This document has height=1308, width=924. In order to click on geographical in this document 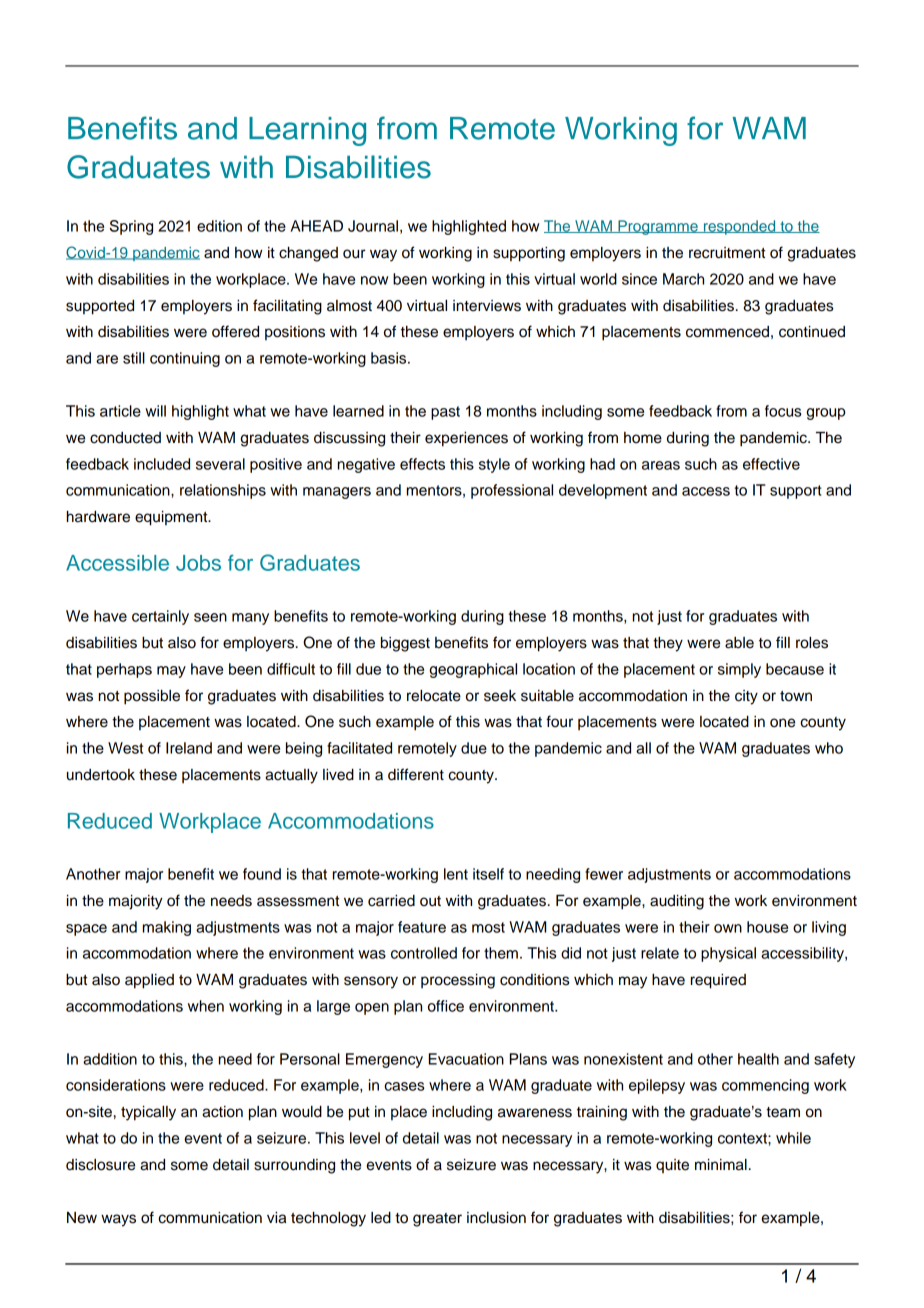, I will do `click(473, 670)`.
